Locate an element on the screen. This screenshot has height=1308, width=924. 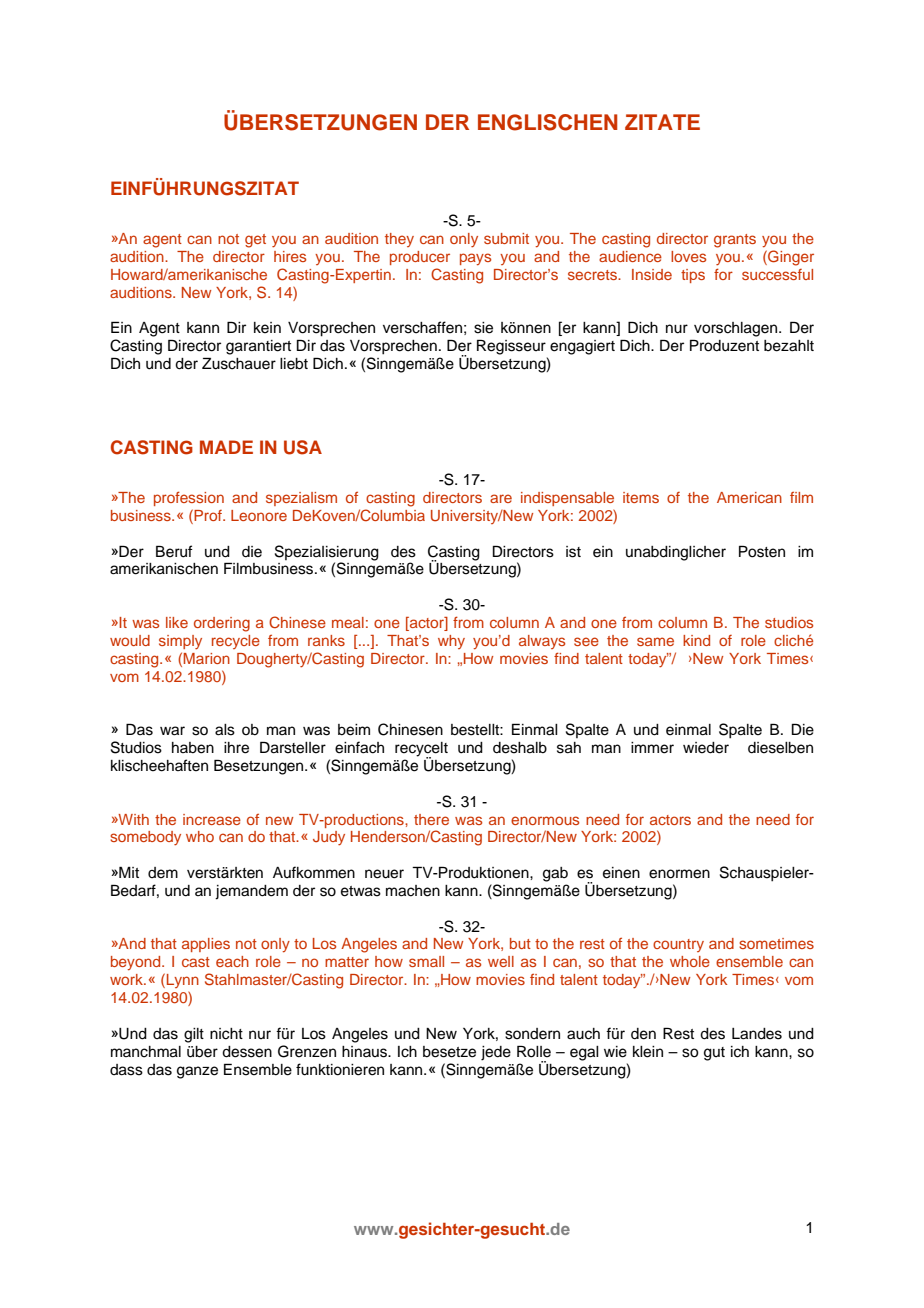
get is located at coordinates (255, 241).
